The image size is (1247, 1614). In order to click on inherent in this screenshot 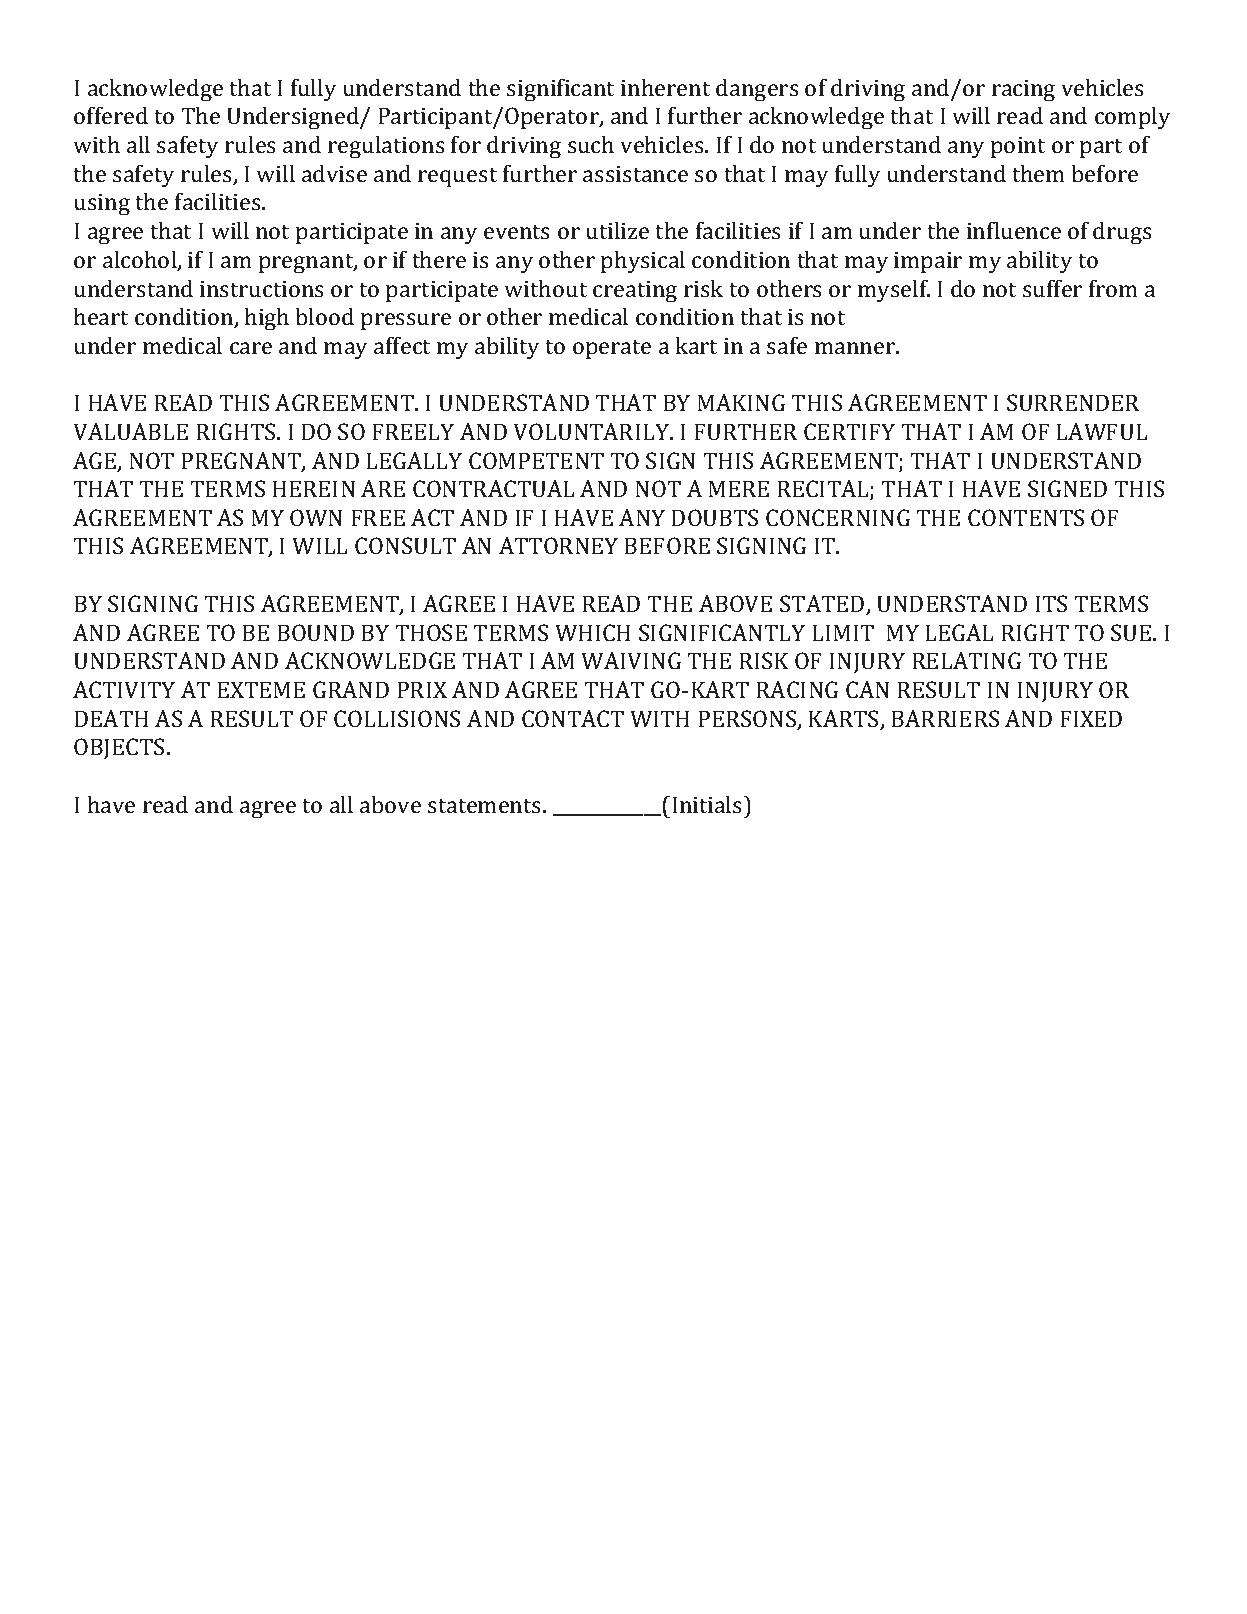, I will do `click(666, 87)`.
